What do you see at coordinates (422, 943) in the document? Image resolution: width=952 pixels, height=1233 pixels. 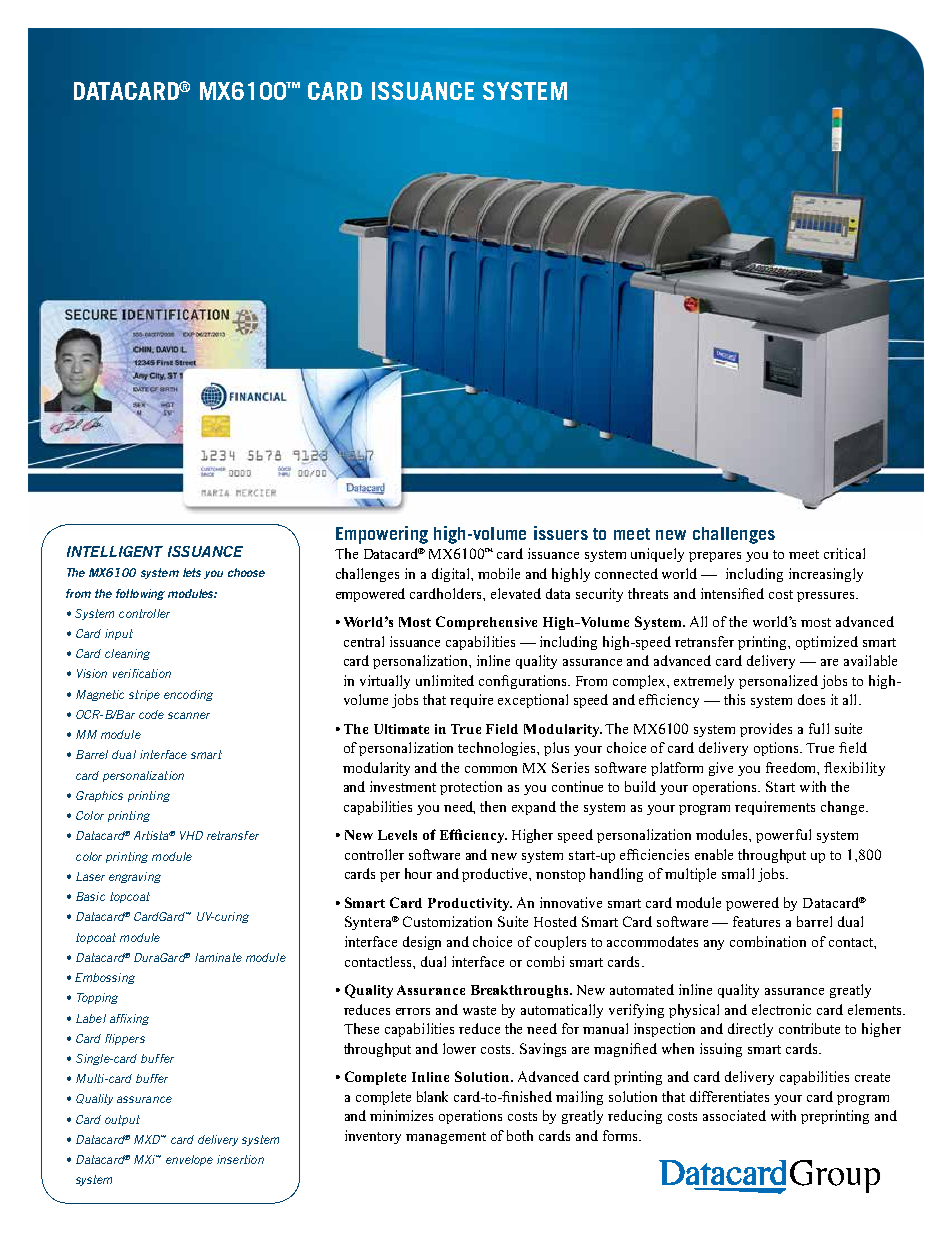 I see `design` at bounding box center [422, 943].
